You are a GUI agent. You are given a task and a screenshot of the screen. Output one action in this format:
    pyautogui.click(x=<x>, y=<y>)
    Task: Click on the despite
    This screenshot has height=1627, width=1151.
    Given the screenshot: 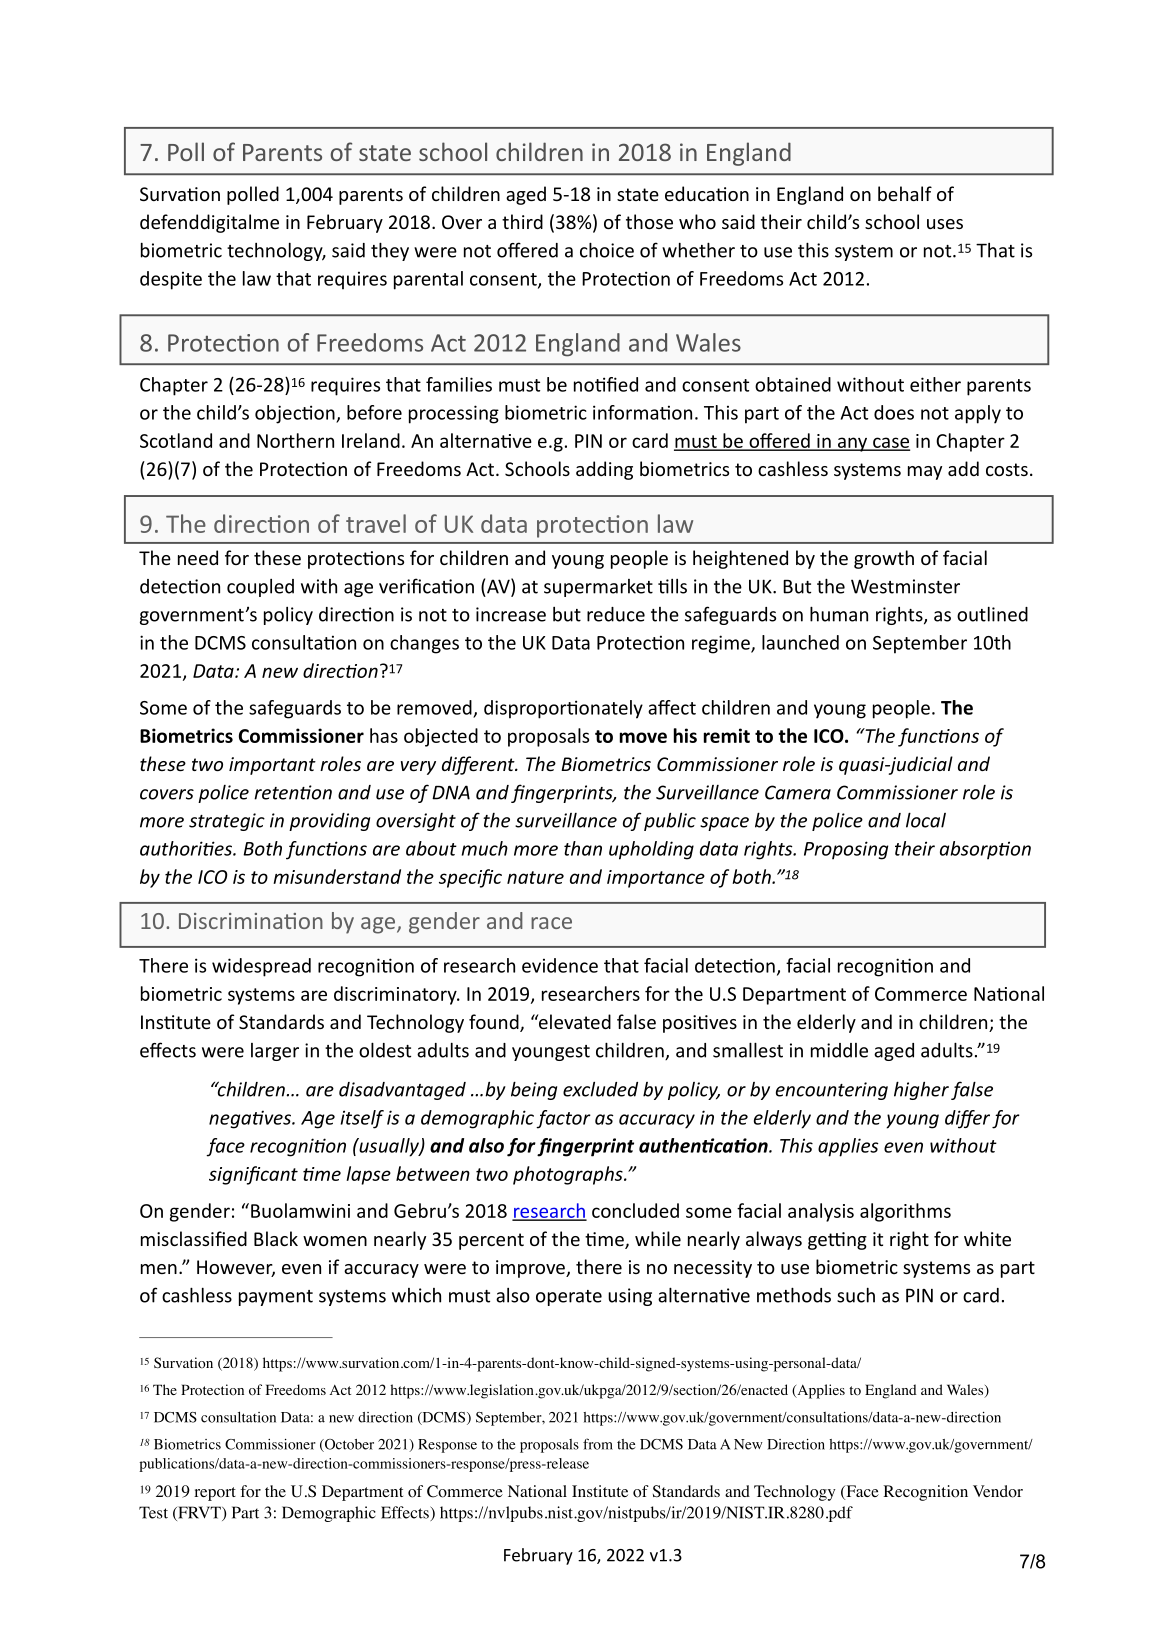 What is the action you would take?
    pyautogui.click(x=171, y=280)
